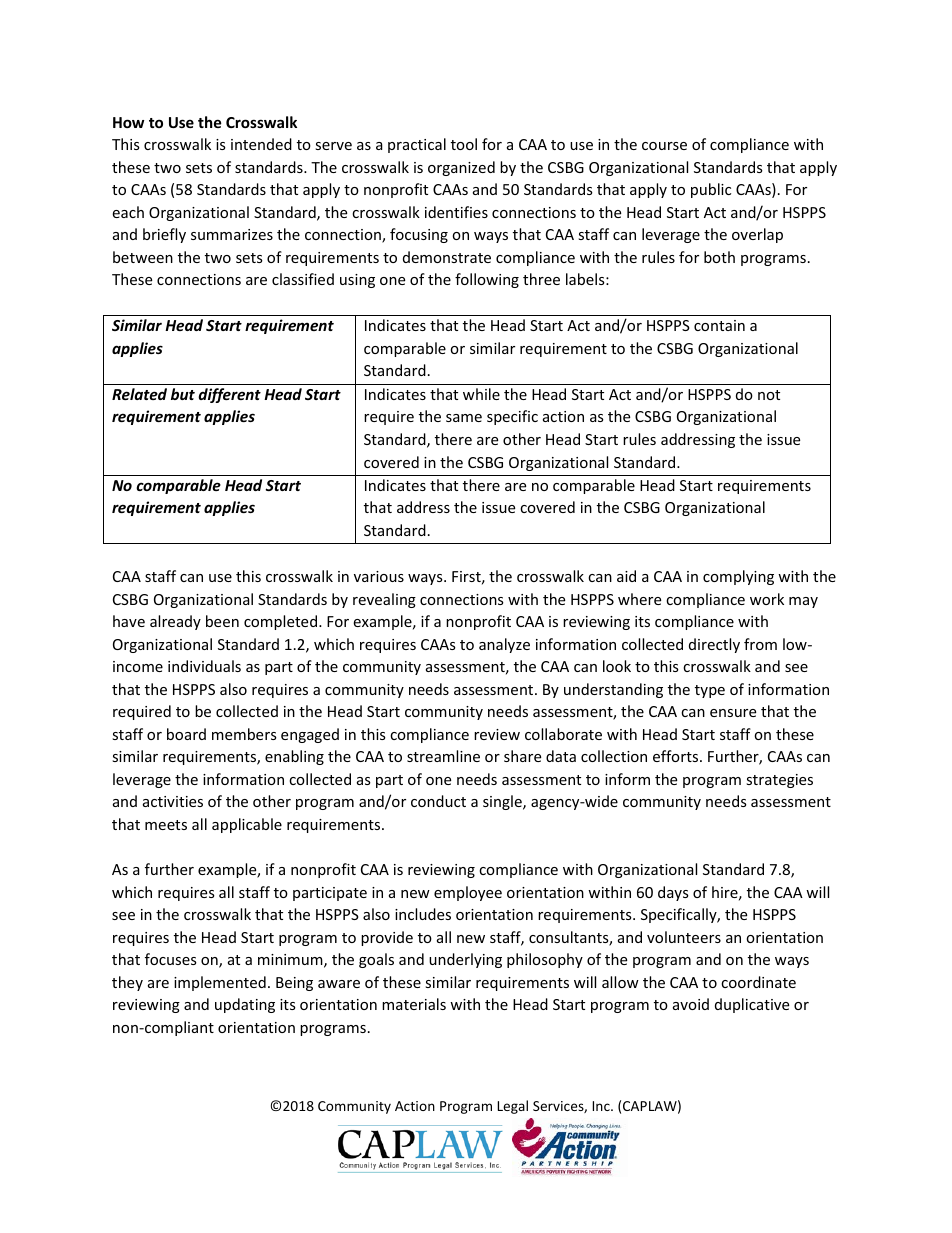 The image size is (952, 1233). I want to click on intended, so click(261, 144).
